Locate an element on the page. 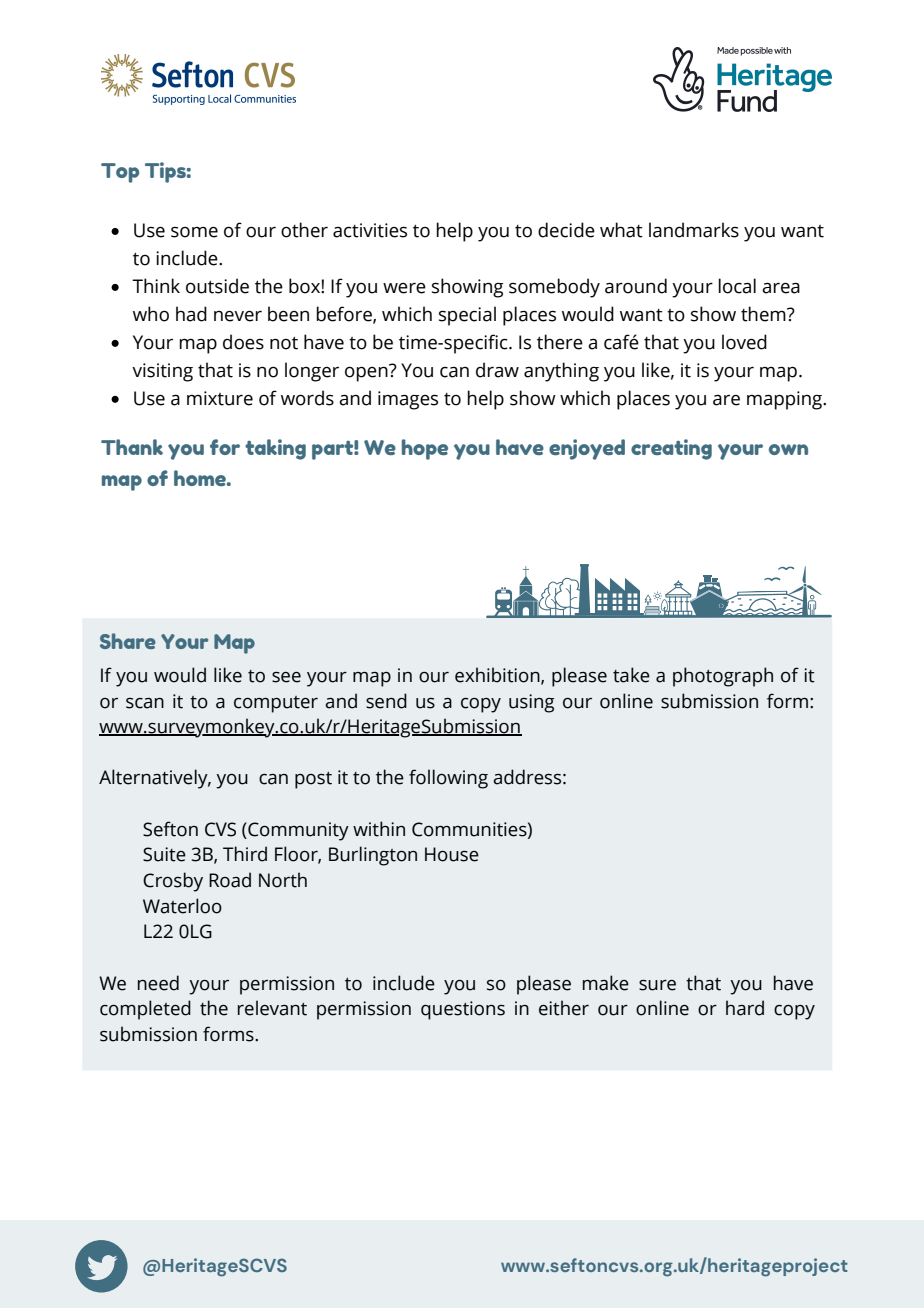 The height and width of the page is (1308, 924). questions is located at coordinates (463, 1010).
